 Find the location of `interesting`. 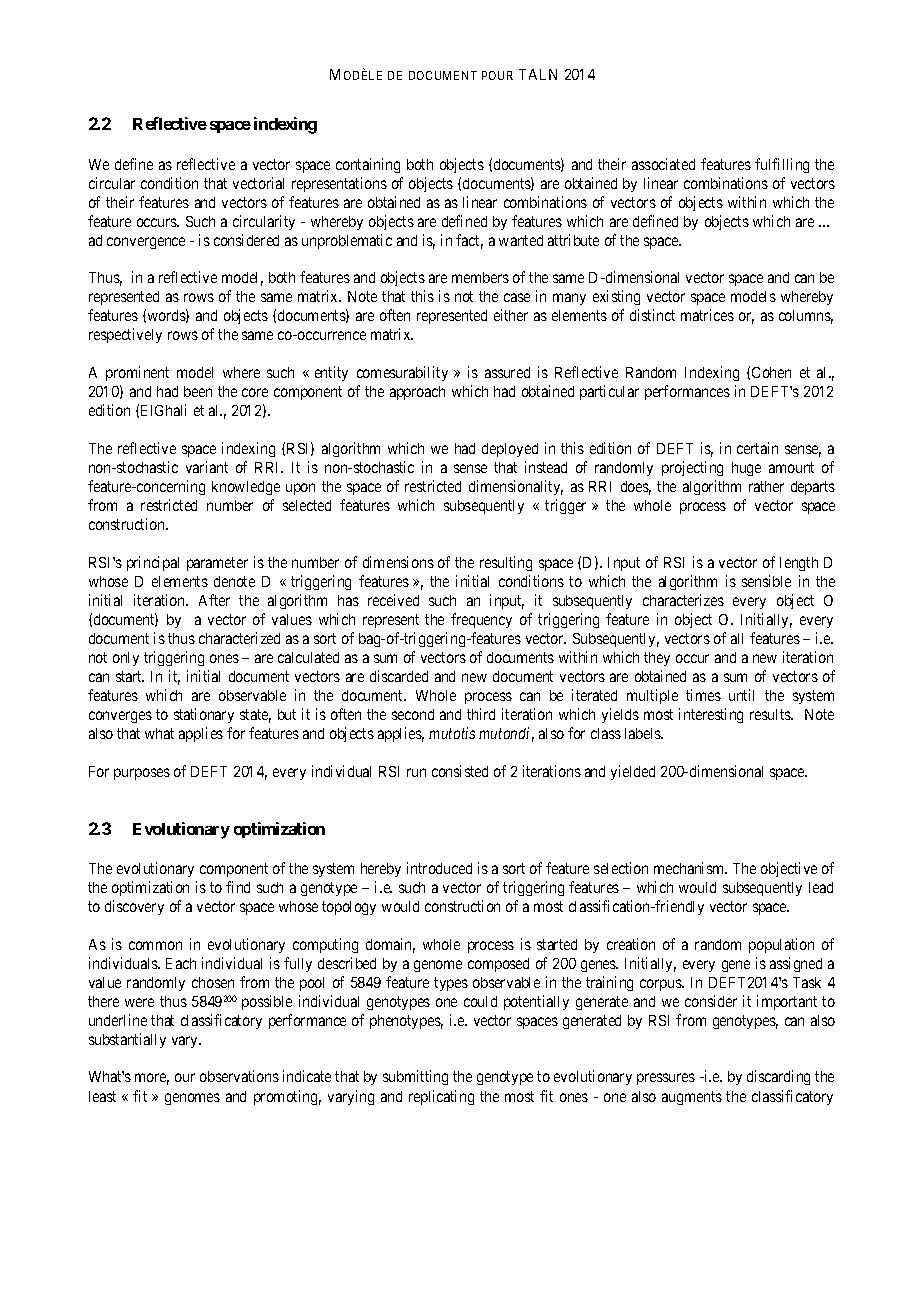

interesting is located at coordinates (711, 715).
